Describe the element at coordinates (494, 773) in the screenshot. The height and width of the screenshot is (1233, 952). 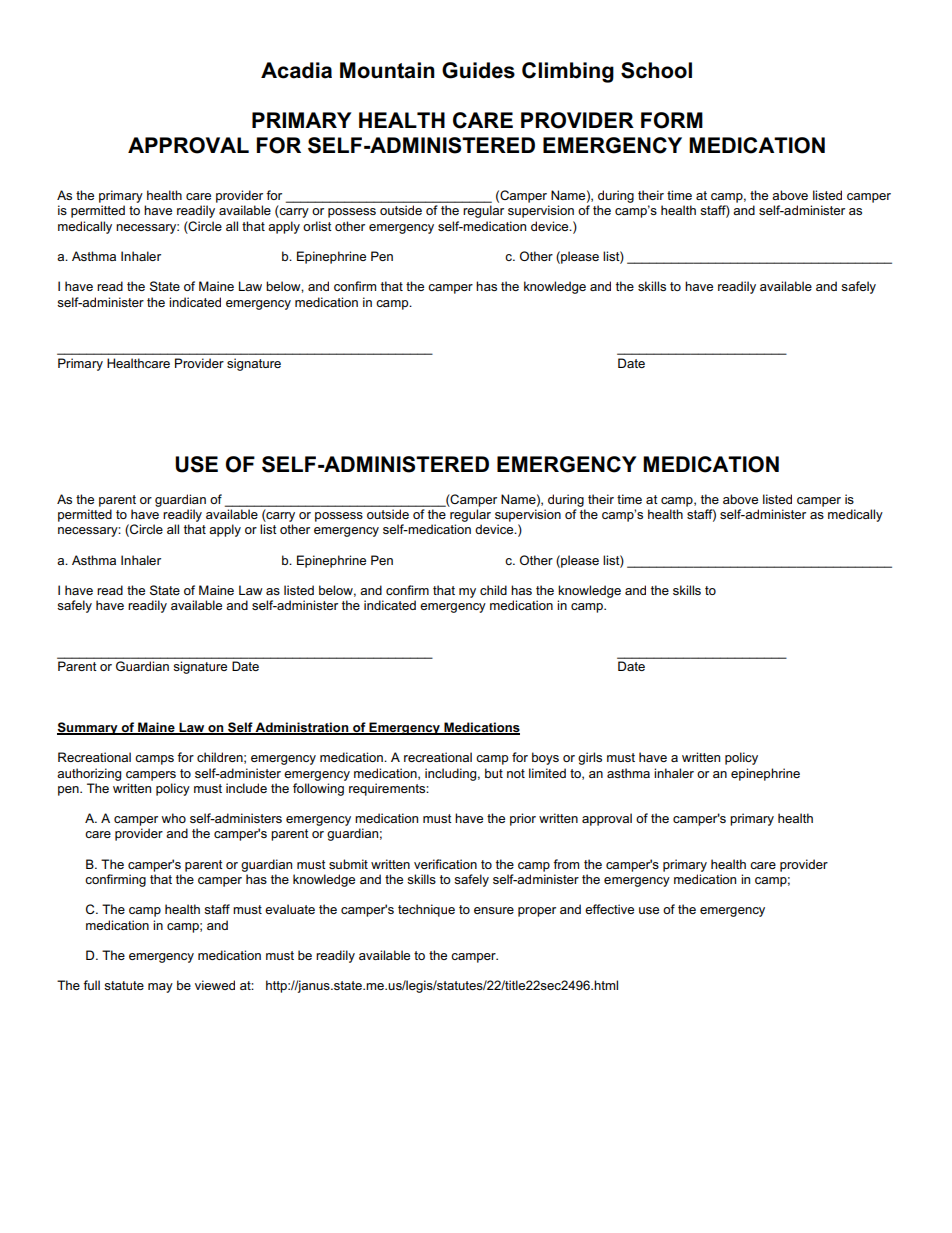
I see `but` at that location.
